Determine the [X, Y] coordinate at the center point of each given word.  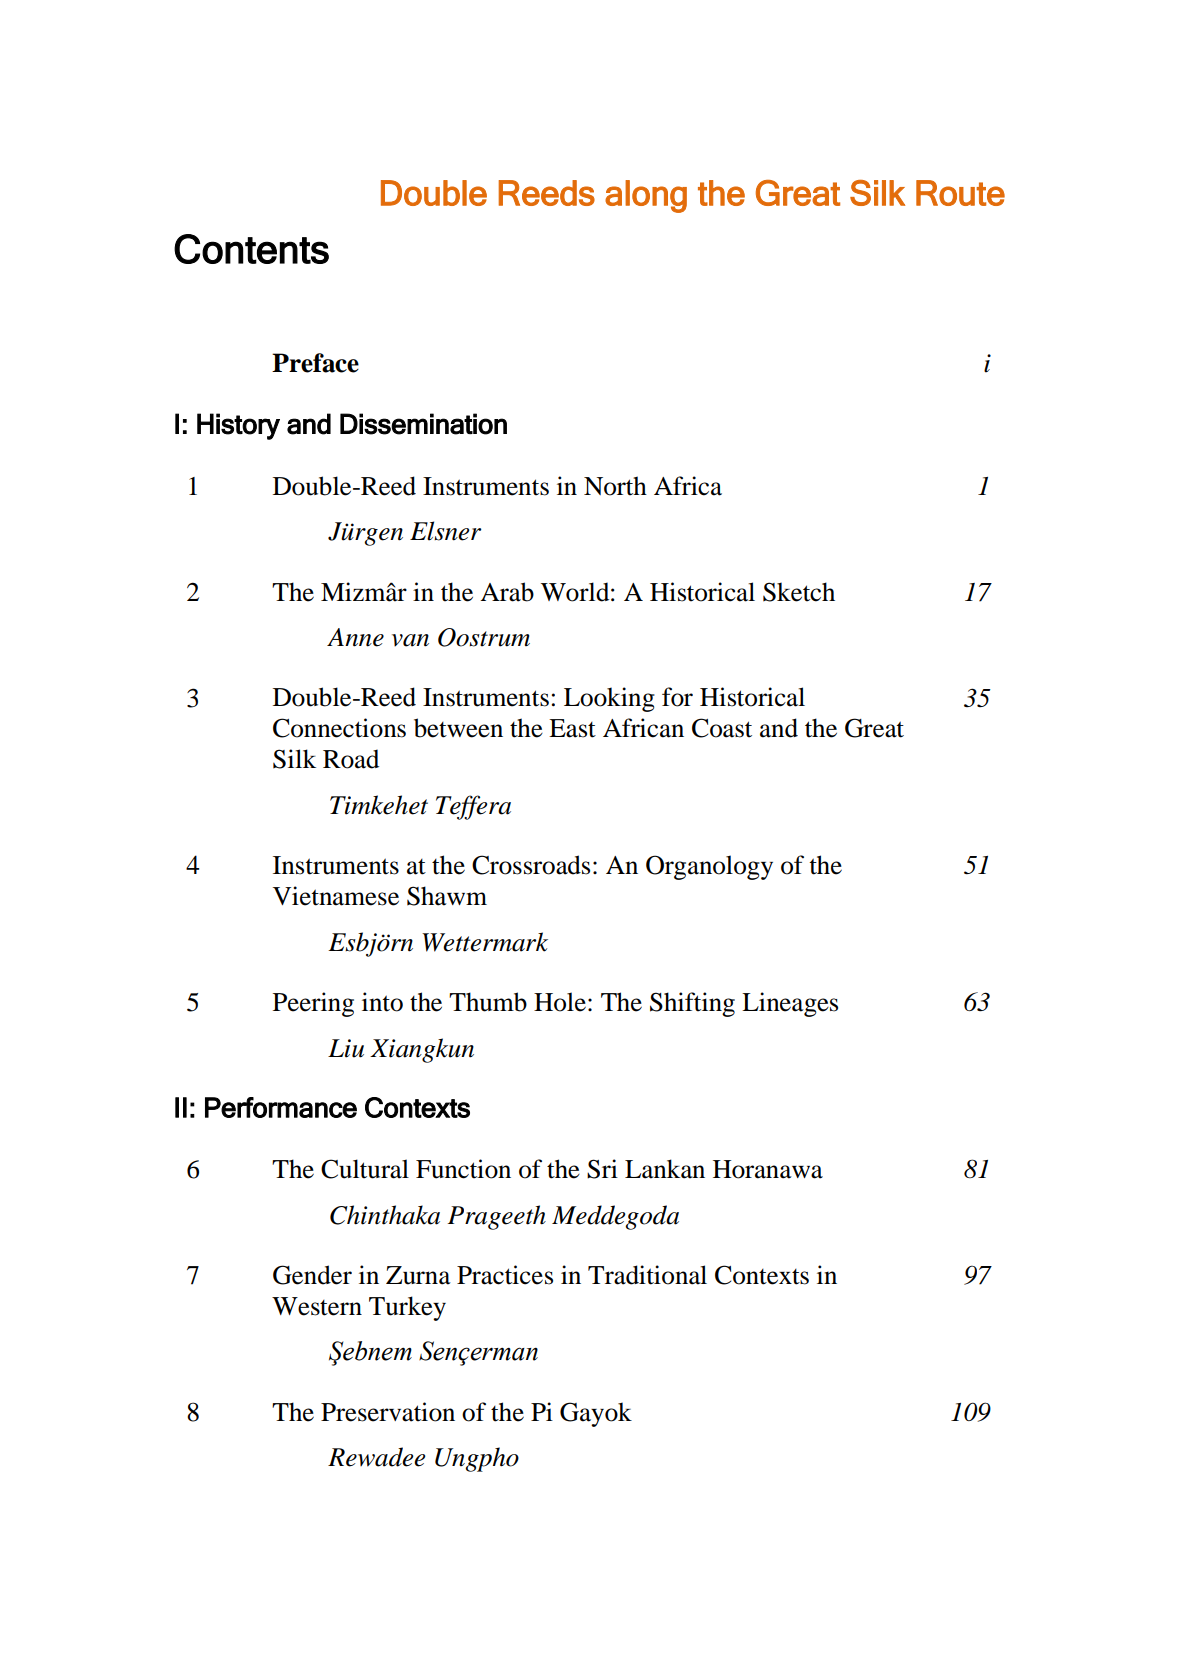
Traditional [647, 1275]
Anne [355, 637]
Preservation [388, 1412]
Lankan [665, 1169]
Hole [560, 1002]
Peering [313, 1004]
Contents [251, 249]
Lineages [790, 1004]
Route [960, 193]
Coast [722, 728]
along [646, 196]
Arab [507, 592]
